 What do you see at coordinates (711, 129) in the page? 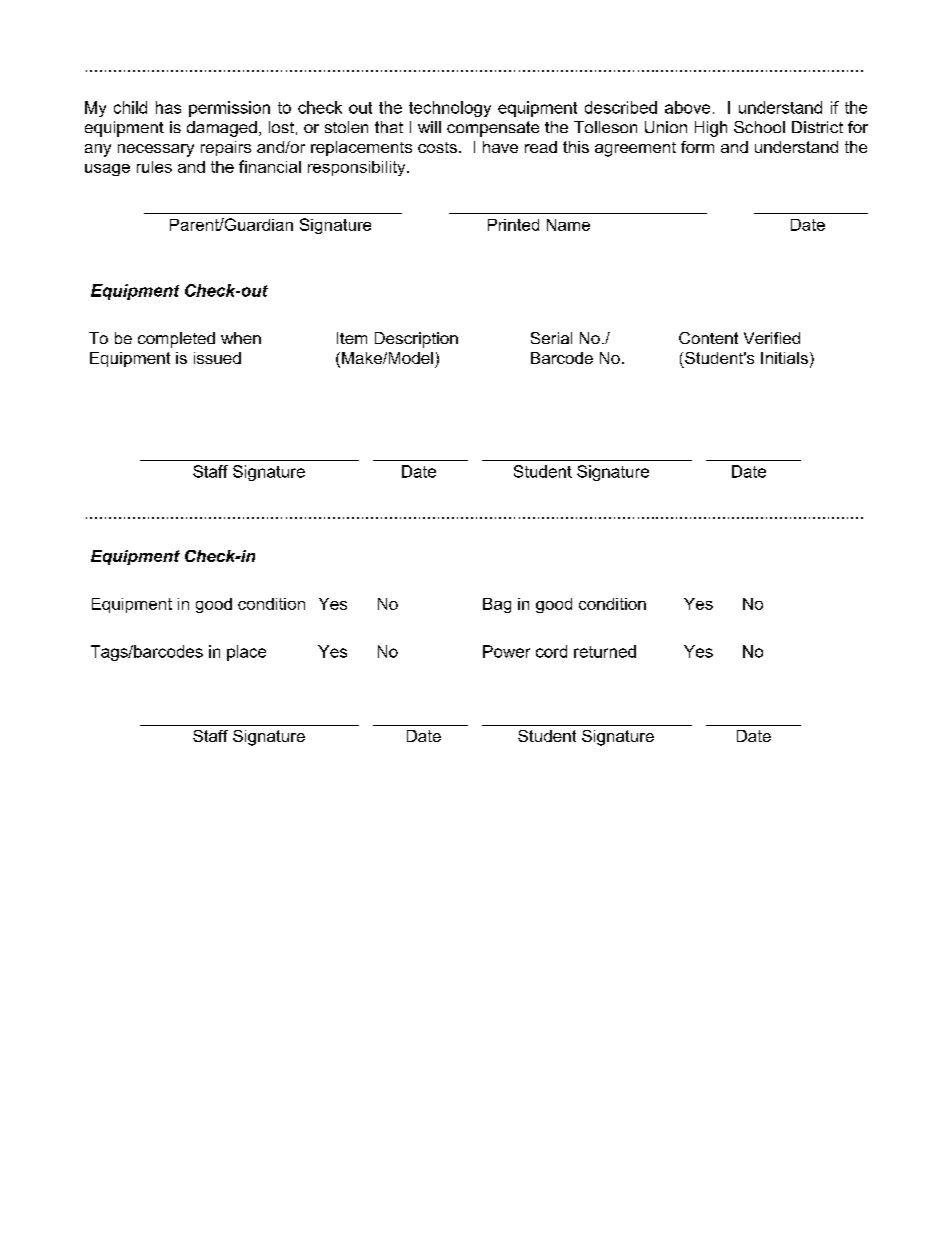
I see `High` at bounding box center [711, 129].
